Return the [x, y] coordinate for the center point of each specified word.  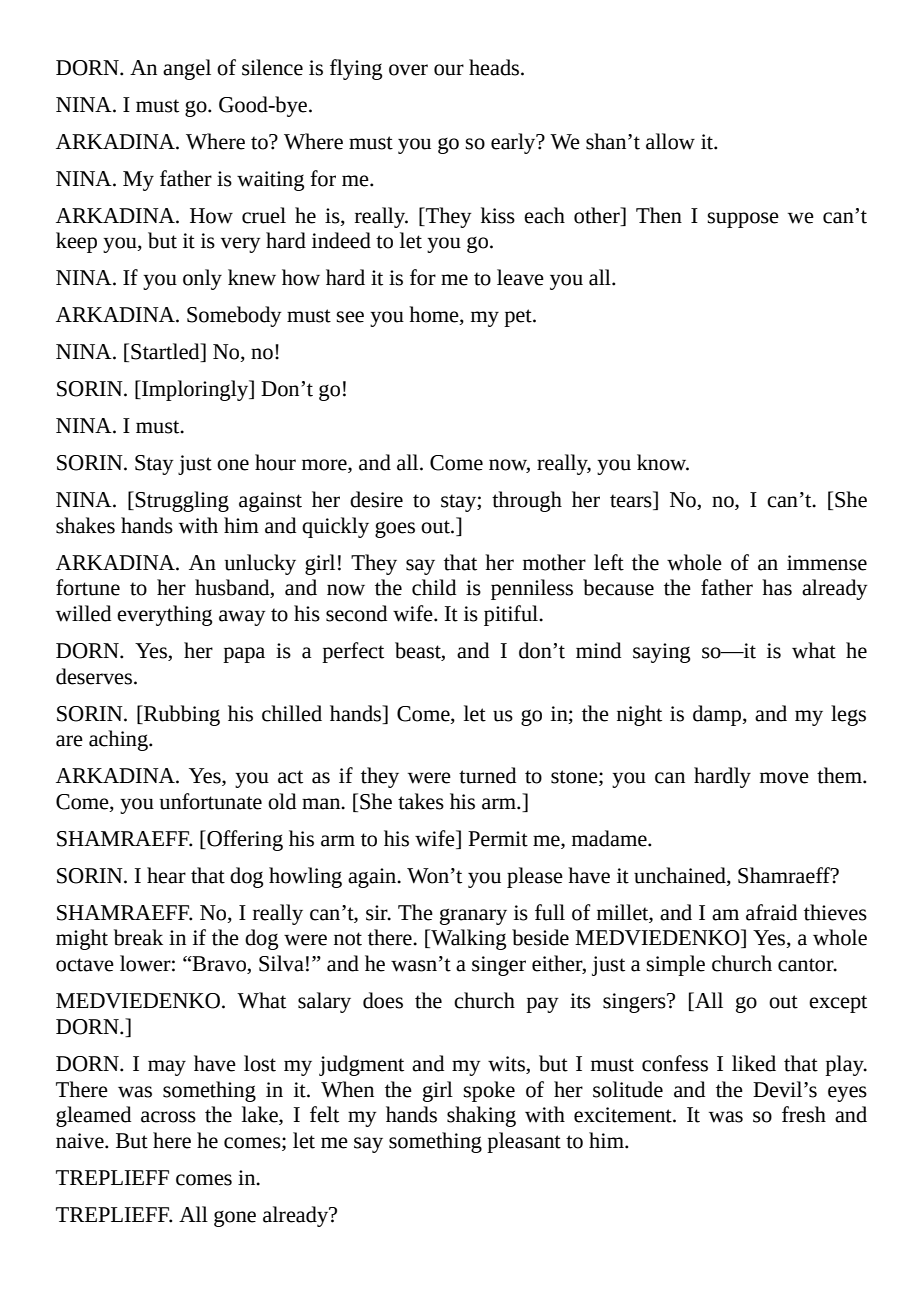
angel [187, 69]
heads [495, 67]
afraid [771, 912]
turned [487, 775]
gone [235, 1219]
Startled [166, 352]
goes [395, 529]
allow [670, 141]
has [777, 587]
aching [119, 740]
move [784, 778]
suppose [743, 220]
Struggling [182, 501]
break [138, 937]
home [435, 315]
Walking [467, 939]
